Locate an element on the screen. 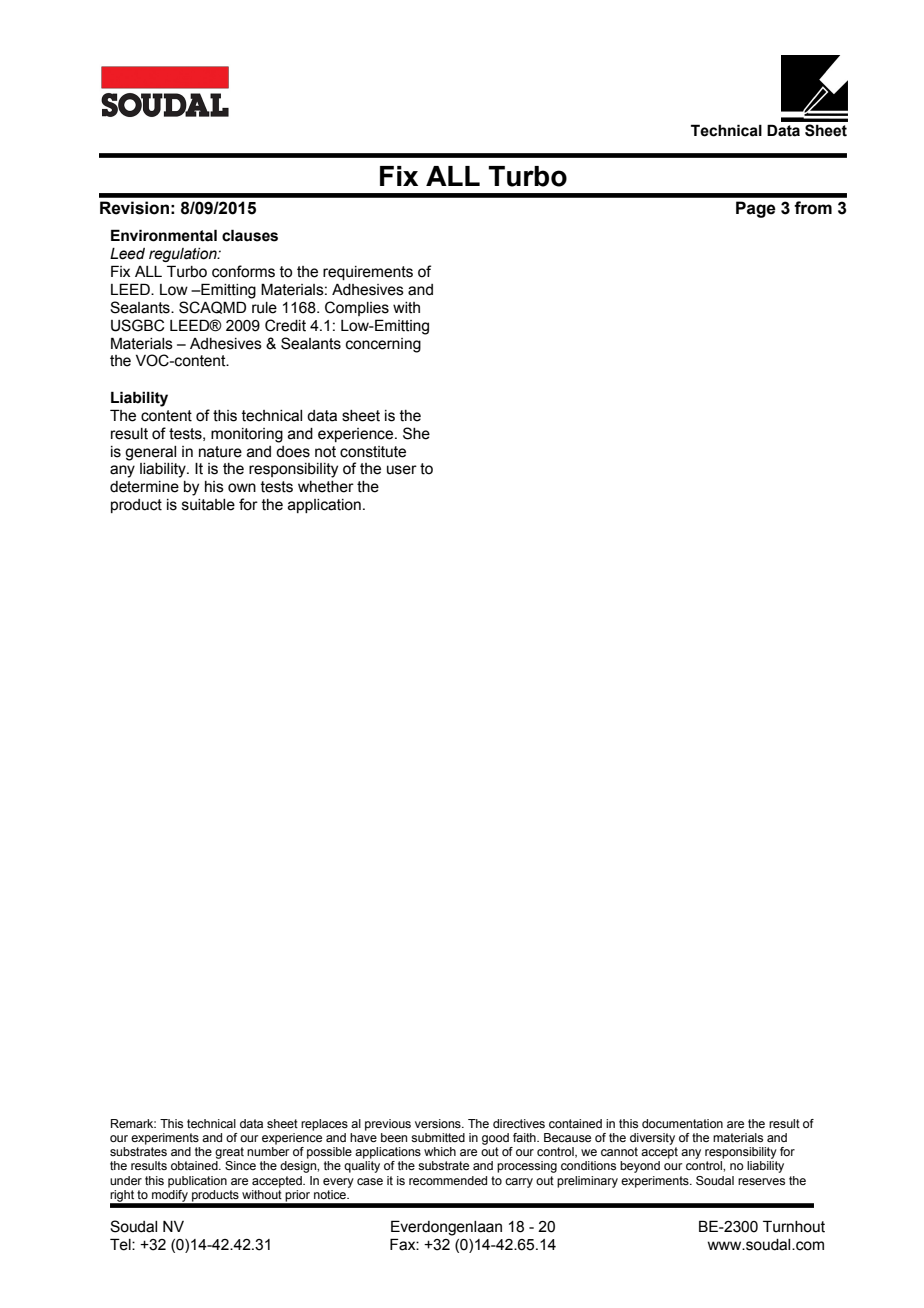  documentation is located at coordinates (682, 1123).
